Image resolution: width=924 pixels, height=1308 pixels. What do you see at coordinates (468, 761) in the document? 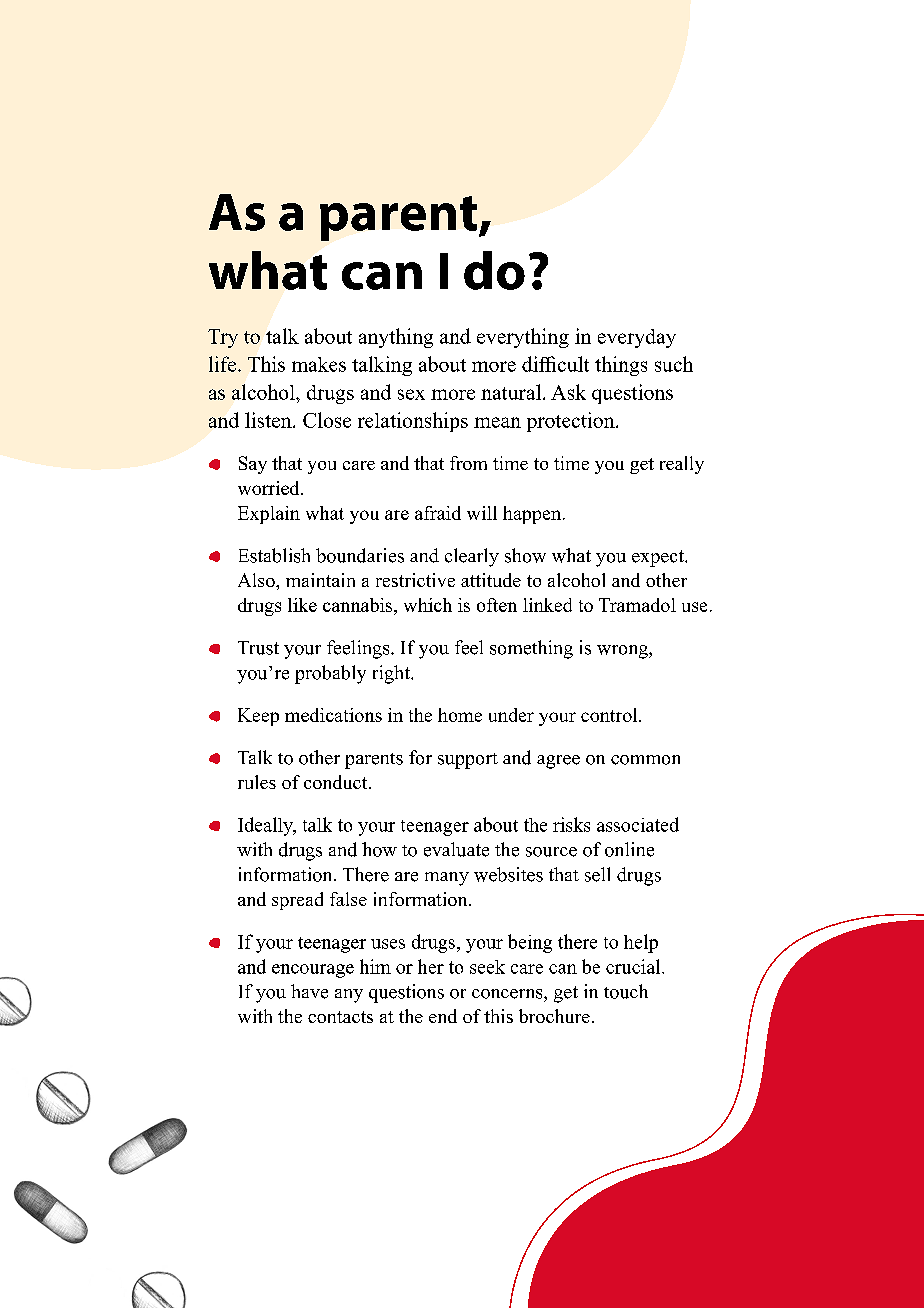
I see `support` at bounding box center [468, 761].
